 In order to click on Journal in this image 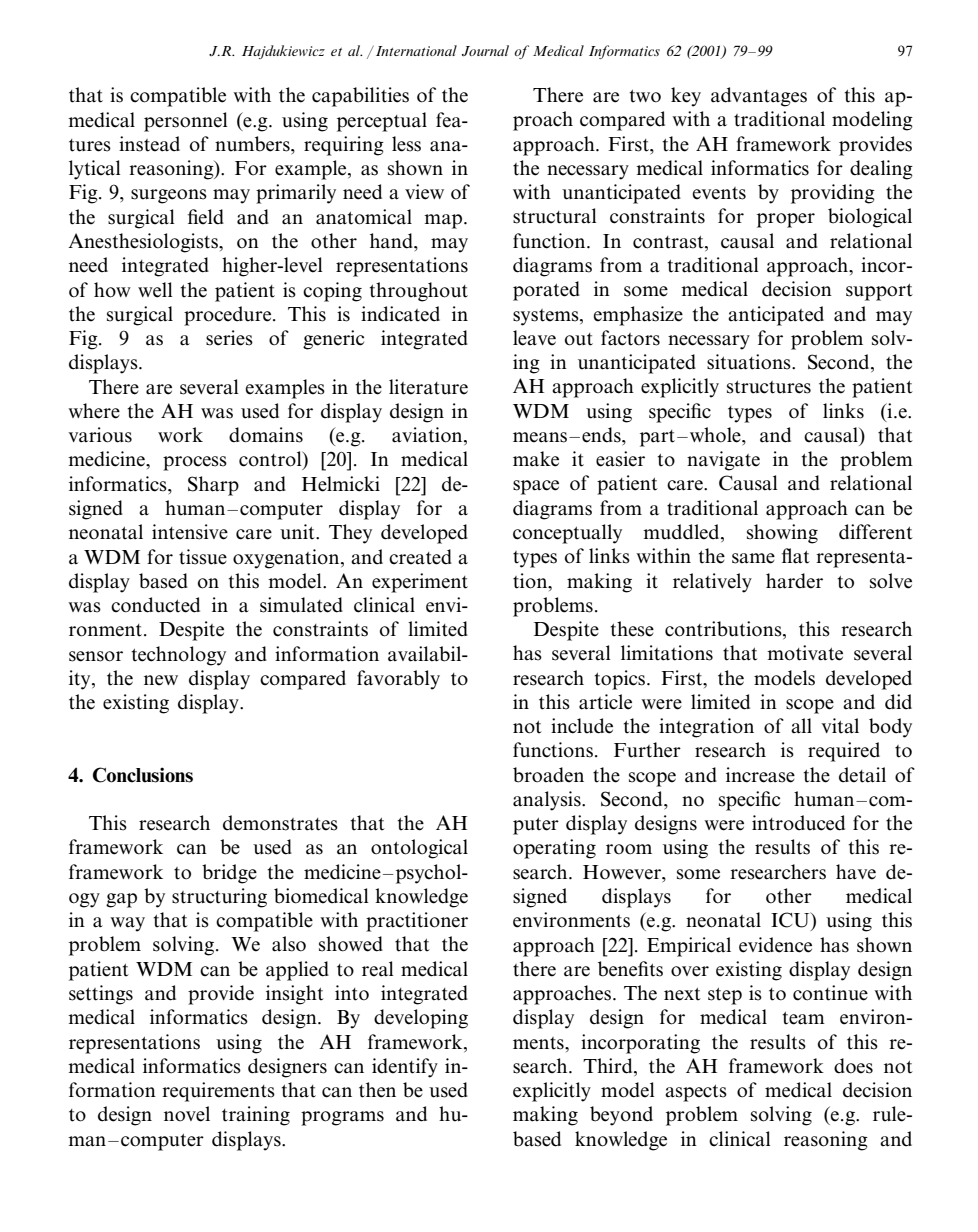, I will do `click(485, 50)`.
